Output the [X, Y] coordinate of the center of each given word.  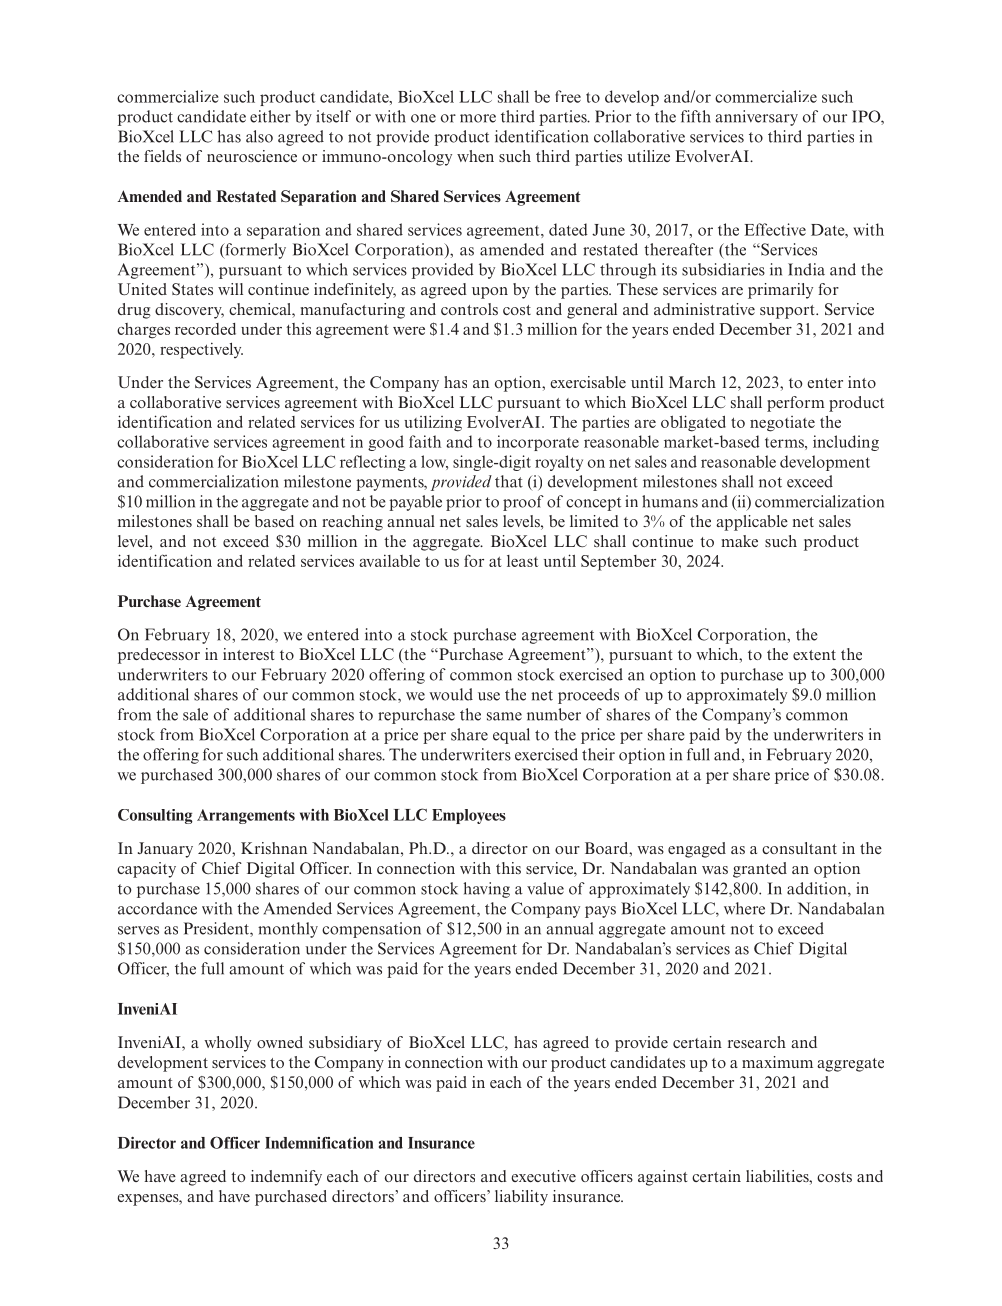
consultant [799, 848]
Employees [469, 816]
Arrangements [246, 816]
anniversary [756, 118]
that [509, 481]
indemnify [286, 1178]
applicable [752, 523]
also [259, 136]
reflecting [373, 463]
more [478, 118]
